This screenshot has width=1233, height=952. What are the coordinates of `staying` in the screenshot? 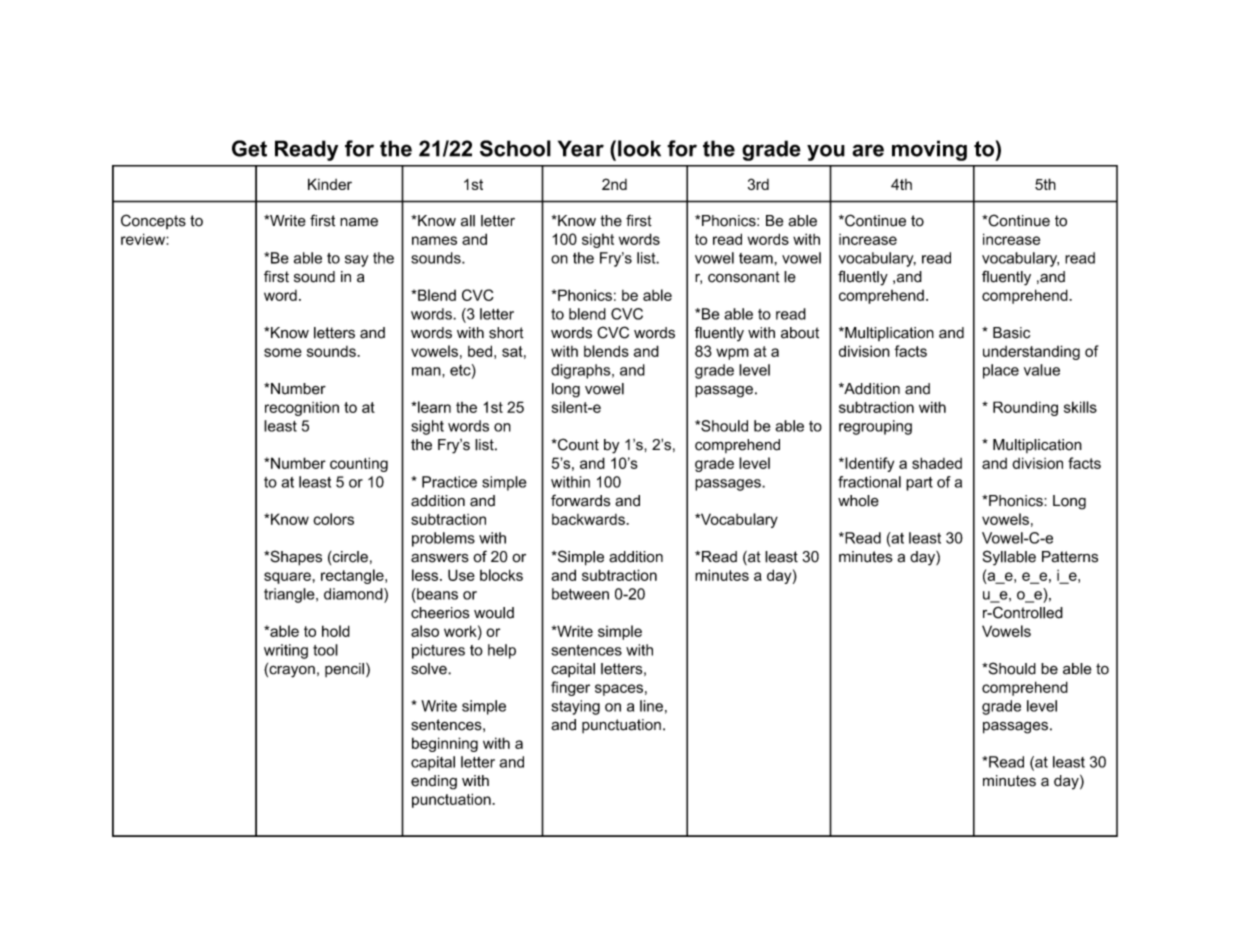 It's located at (575, 707).
